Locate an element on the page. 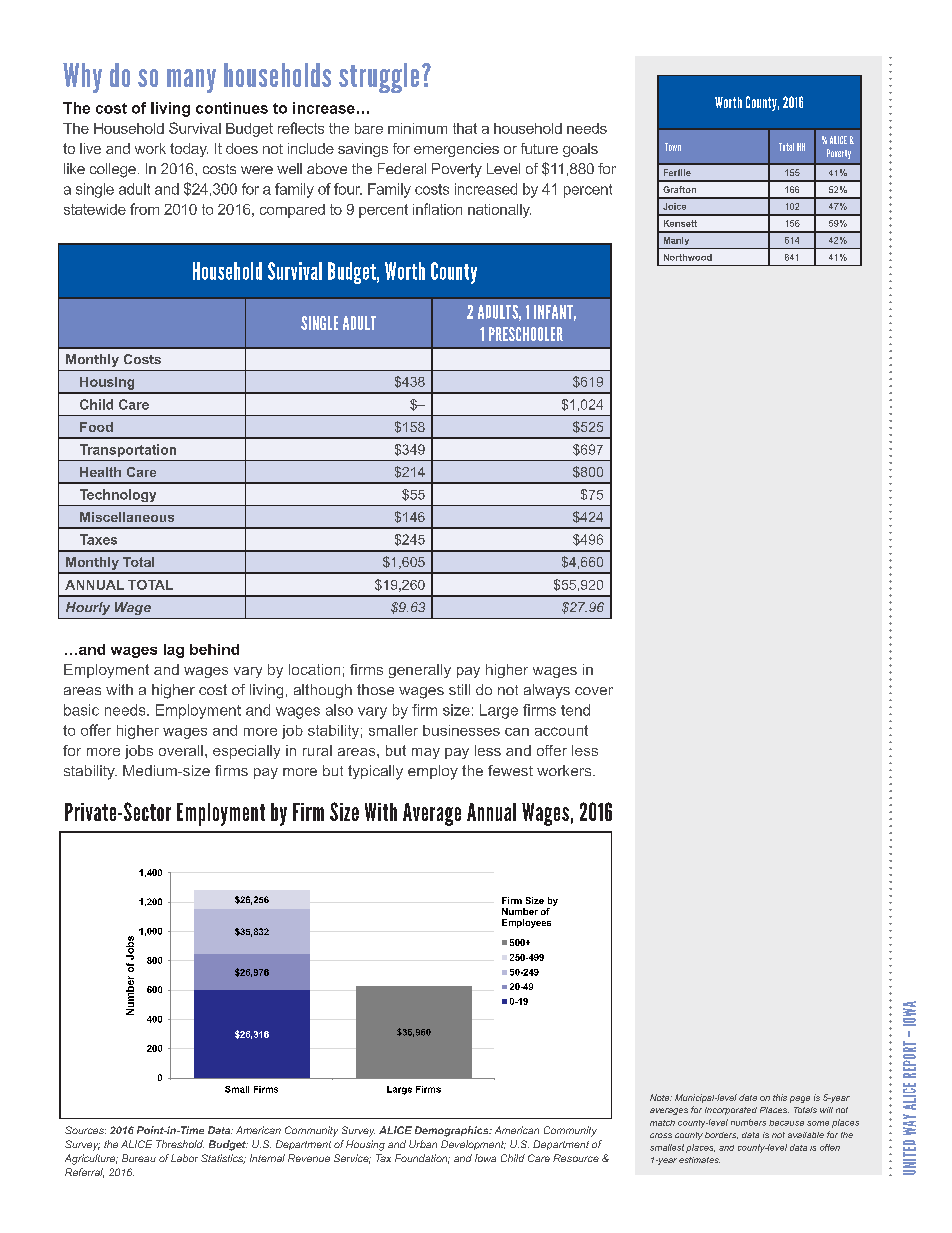 The height and width of the document is (1233, 952). many is located at coordinates (191, 81).
